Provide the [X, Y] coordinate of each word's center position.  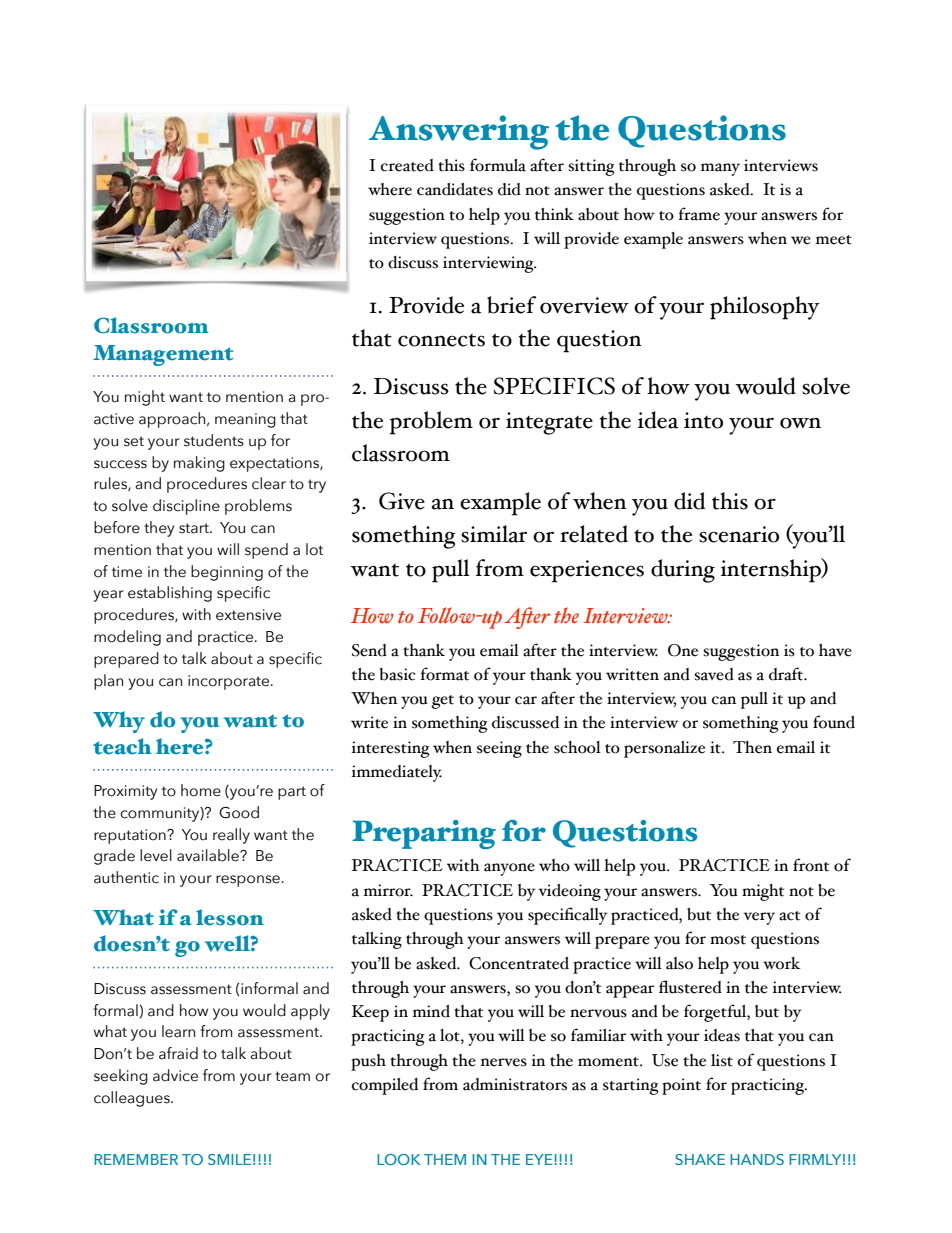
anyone [509, 869]
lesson [230, 917]
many [720, 169]
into [703, 420]
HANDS [757, 1159]
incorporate [230, 682]
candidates [455, 189]
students [214, 440]
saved [714, 674]
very [759, 918]
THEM [445, 1159]
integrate [549, 423]
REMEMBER [136, 1159]
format [444, 674]
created [407, 165]
